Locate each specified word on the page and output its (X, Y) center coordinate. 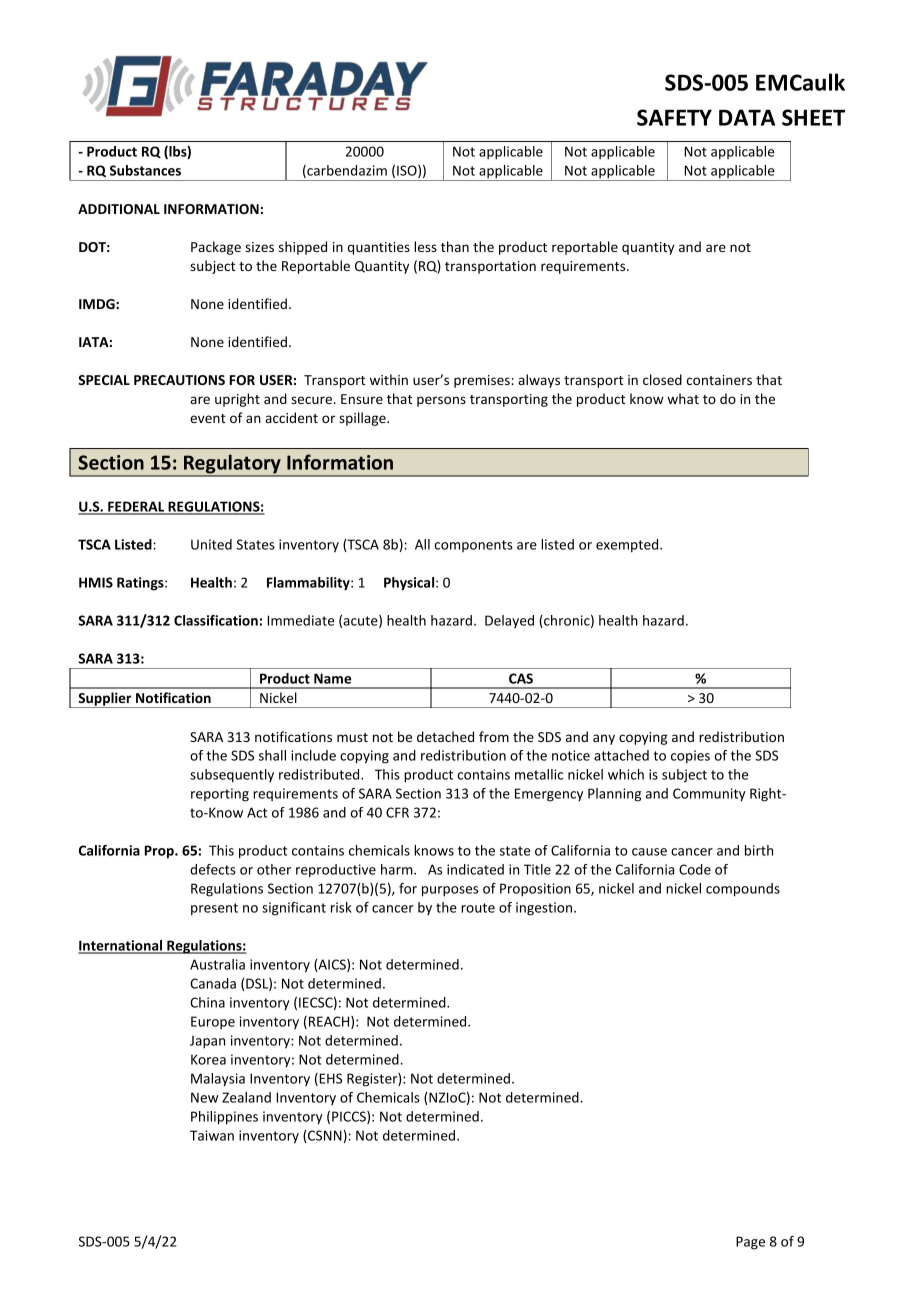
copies (690, 757)
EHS (329, 1079)
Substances (145, 170)
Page (750, 1243)
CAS (521, 678)
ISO (408, 171)
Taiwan (212, 1135)
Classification (216, 620)
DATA (747, 117)
